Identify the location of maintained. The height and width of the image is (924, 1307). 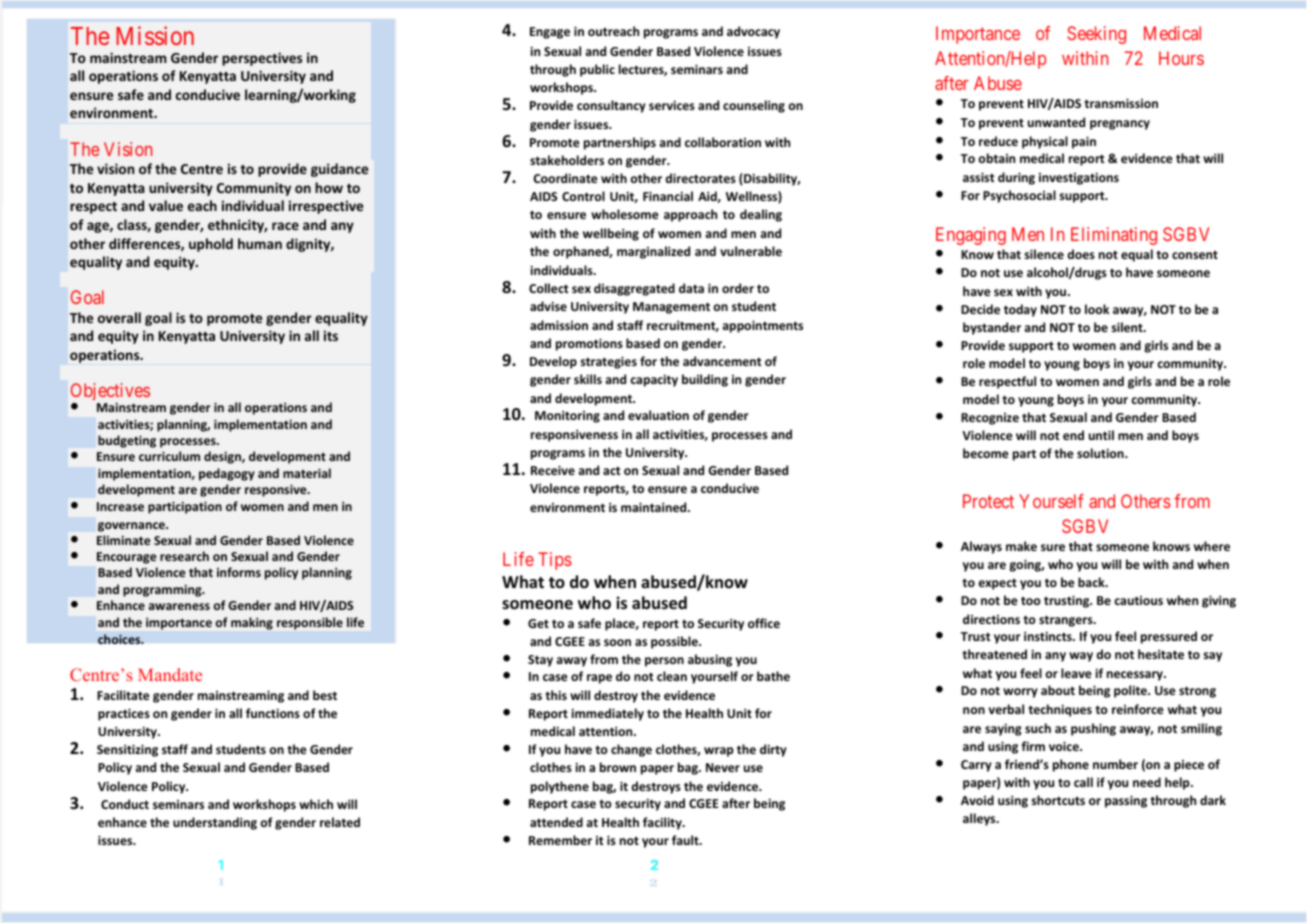
(655, 507).
